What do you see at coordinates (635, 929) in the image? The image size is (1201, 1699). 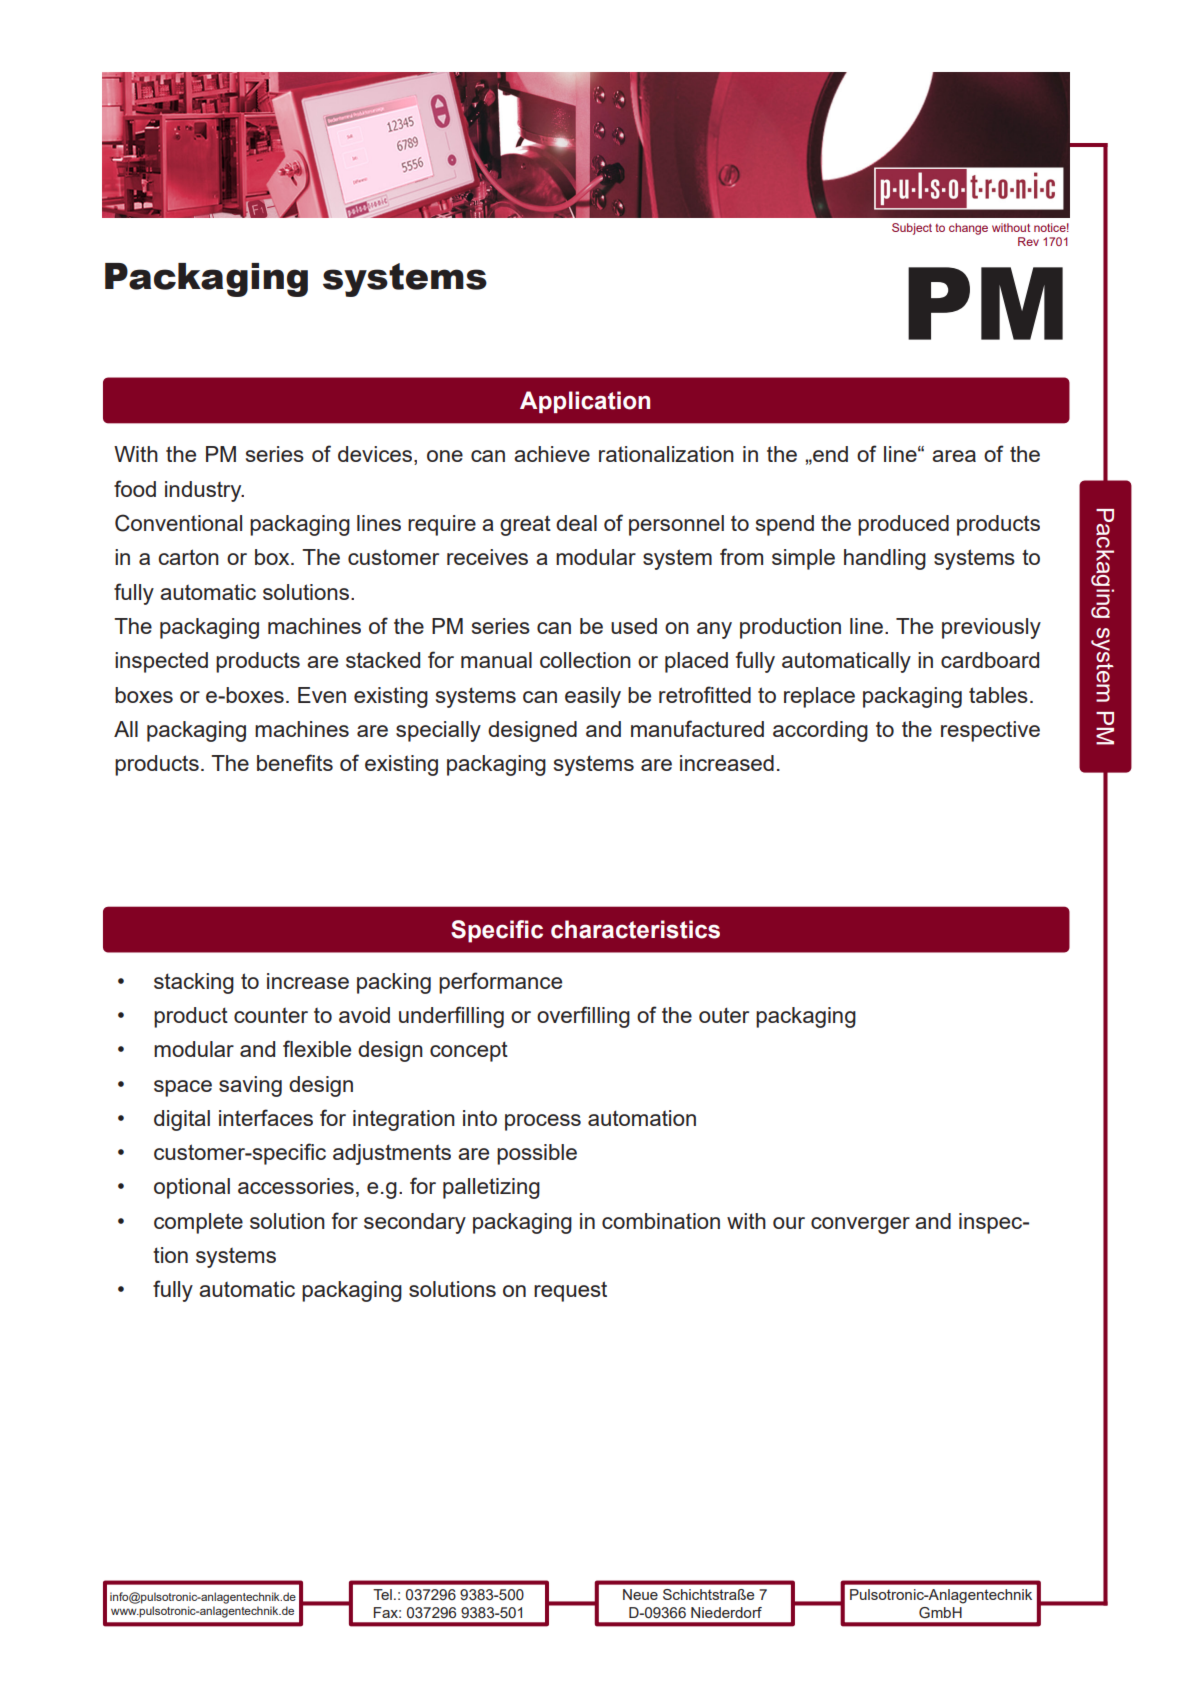 I see `characteristics` at bounding box center [635, 929].
